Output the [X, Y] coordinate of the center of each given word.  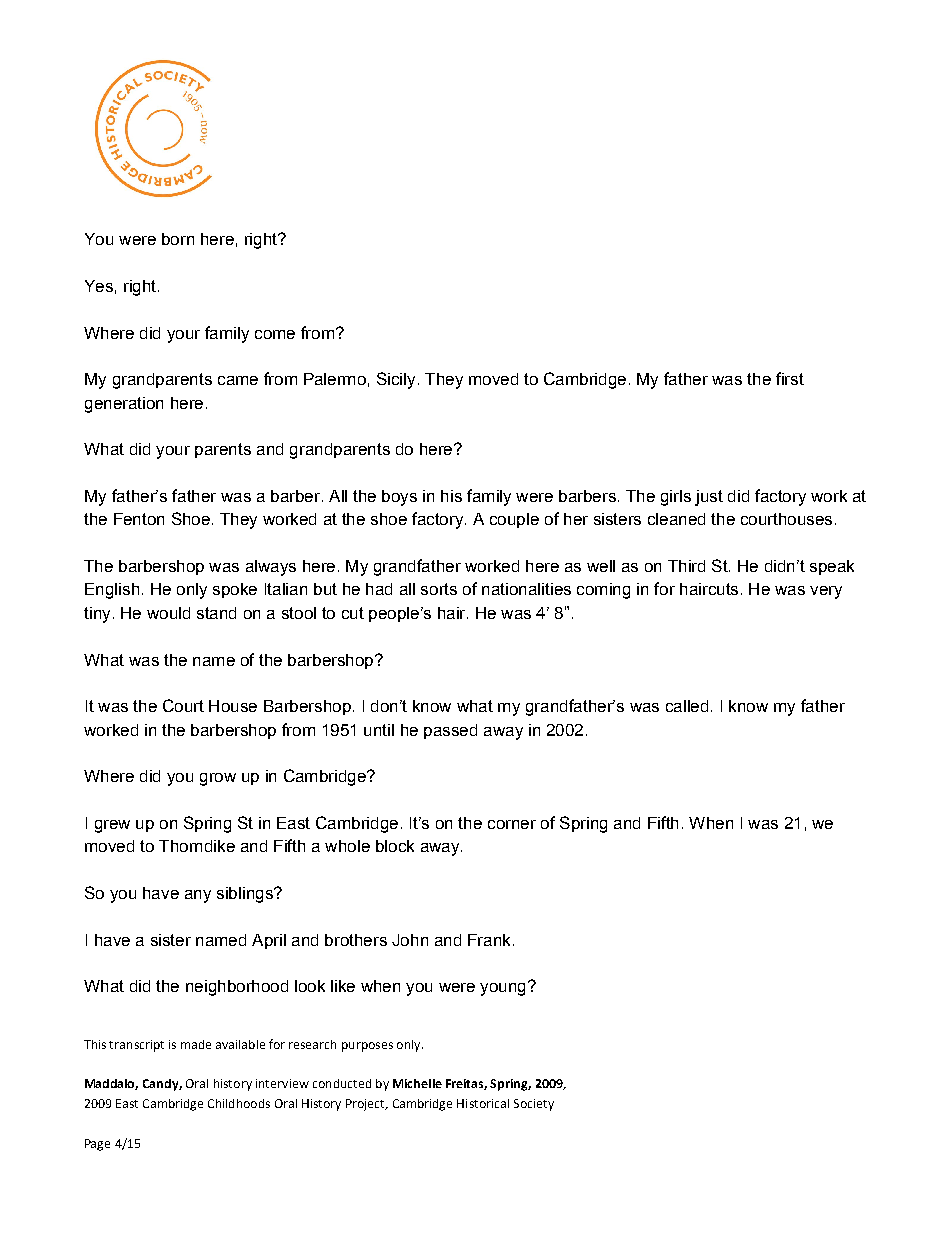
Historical [483, 1103]
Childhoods [239, 1103]
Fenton [139, 519]
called [687, 706]
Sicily [396, 380]
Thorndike [197, 846]
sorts [439, 589]
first [790, 378]
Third [686, 566]
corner [512, 824]
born [178, 239]
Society [534, 1105]
